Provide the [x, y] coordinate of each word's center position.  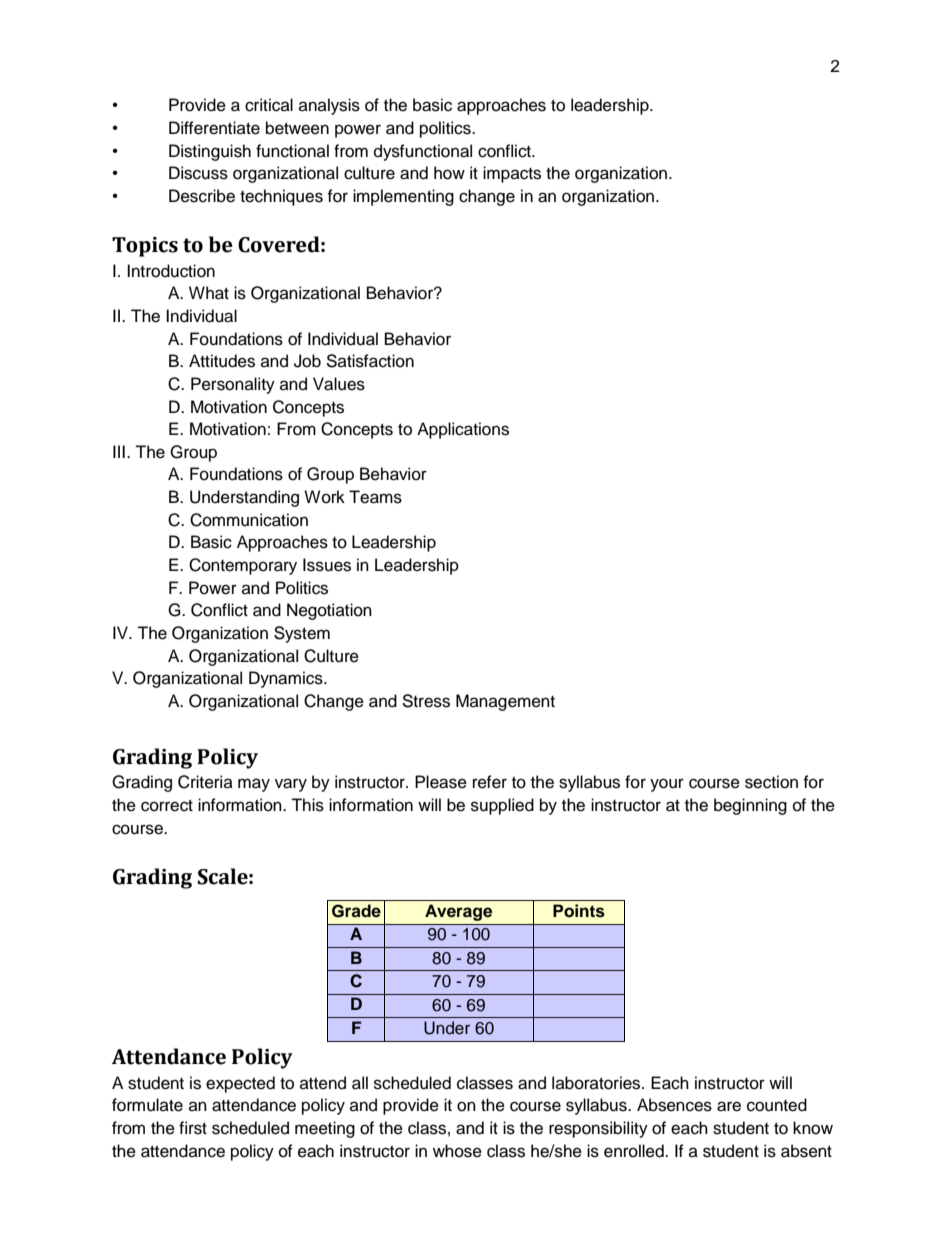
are [729, 1106]
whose [457, 1151]
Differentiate [214, 128]
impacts [512, 174]
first [193, 1128]
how [449, 173]
